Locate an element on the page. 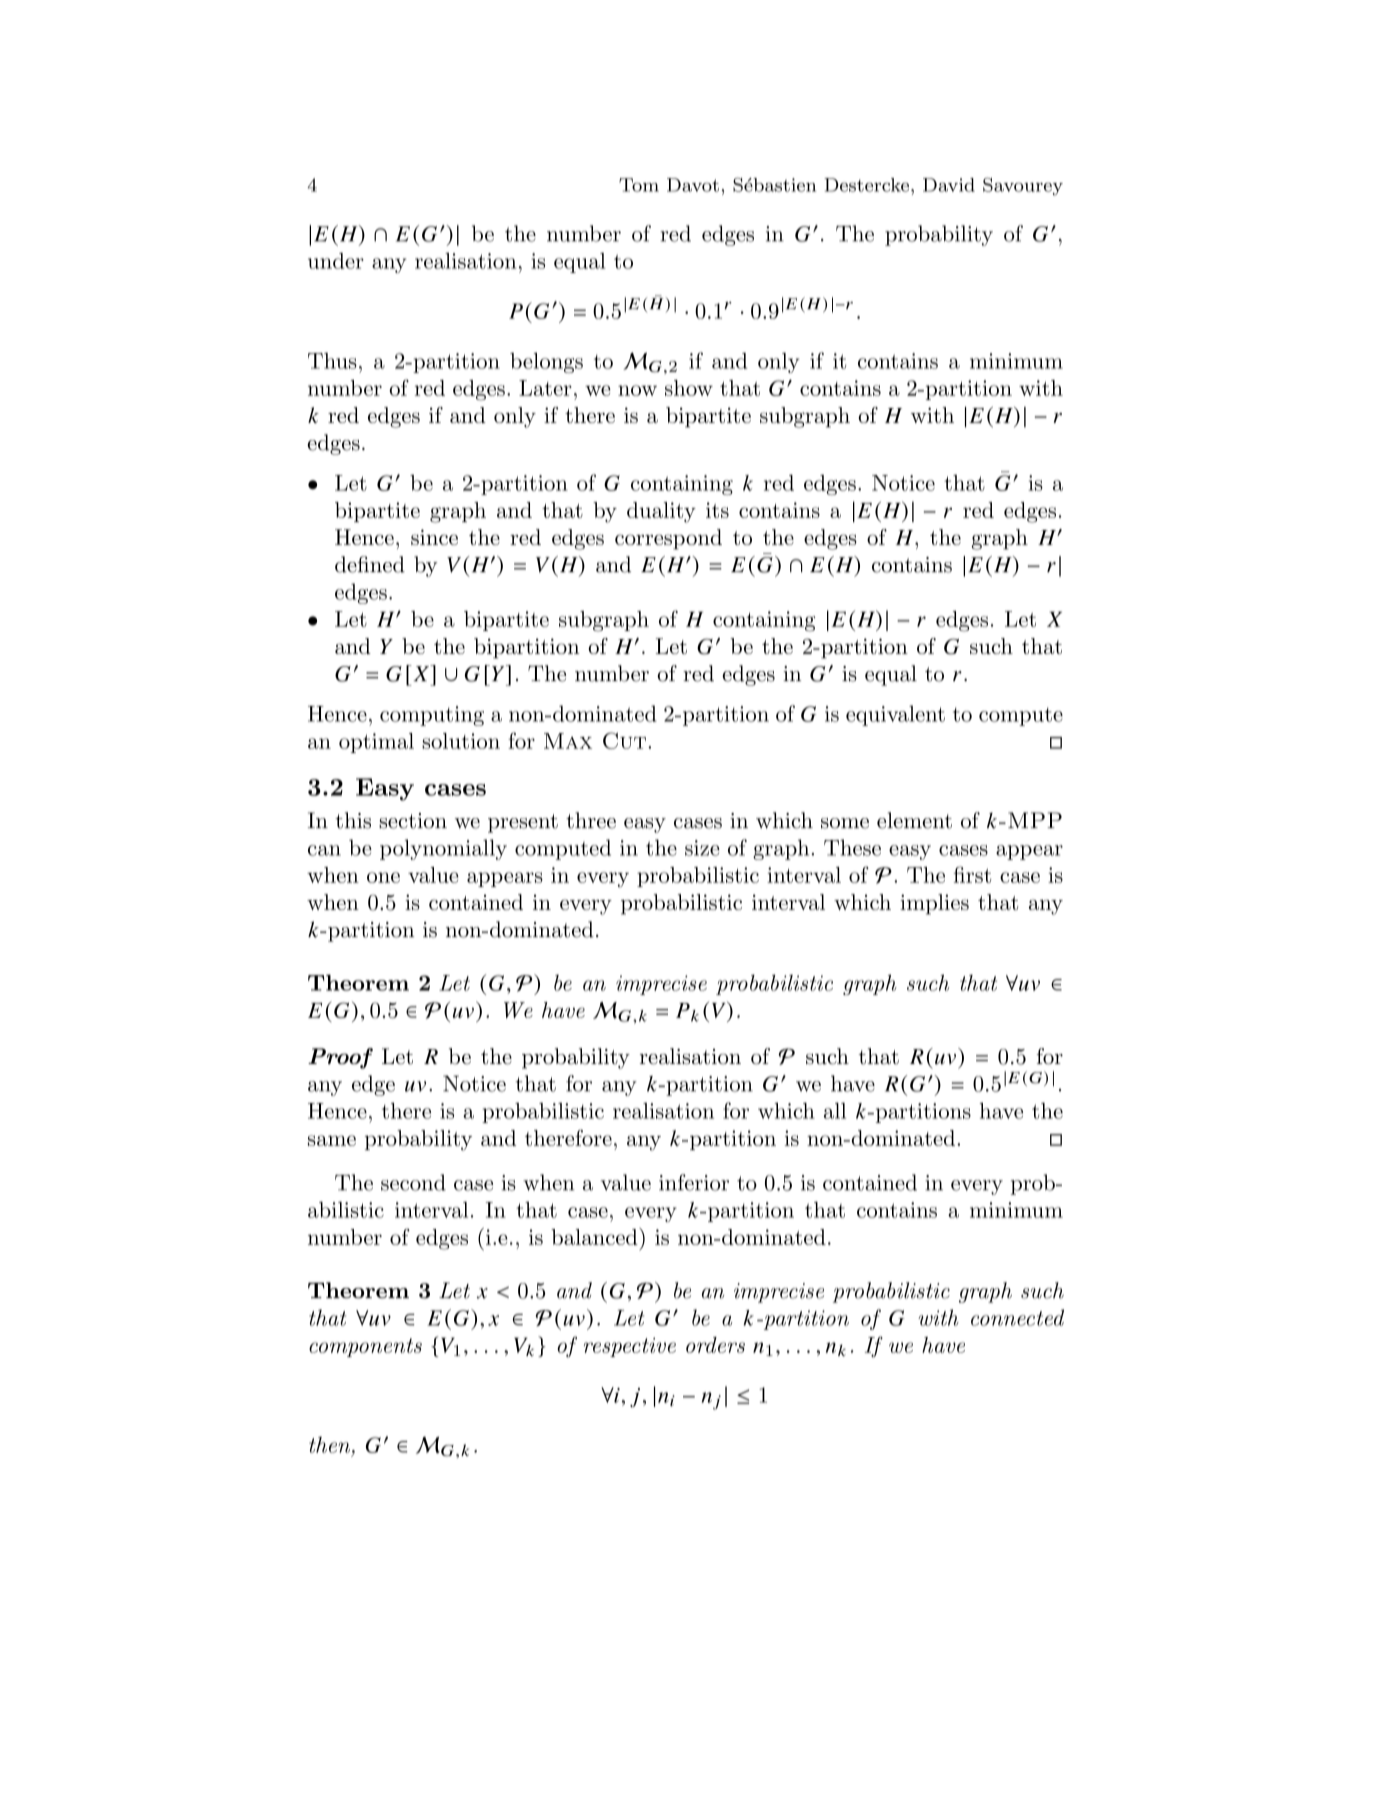 The height and width of the page is (1805, 1395). implies is located at coordinates (934, 904).
